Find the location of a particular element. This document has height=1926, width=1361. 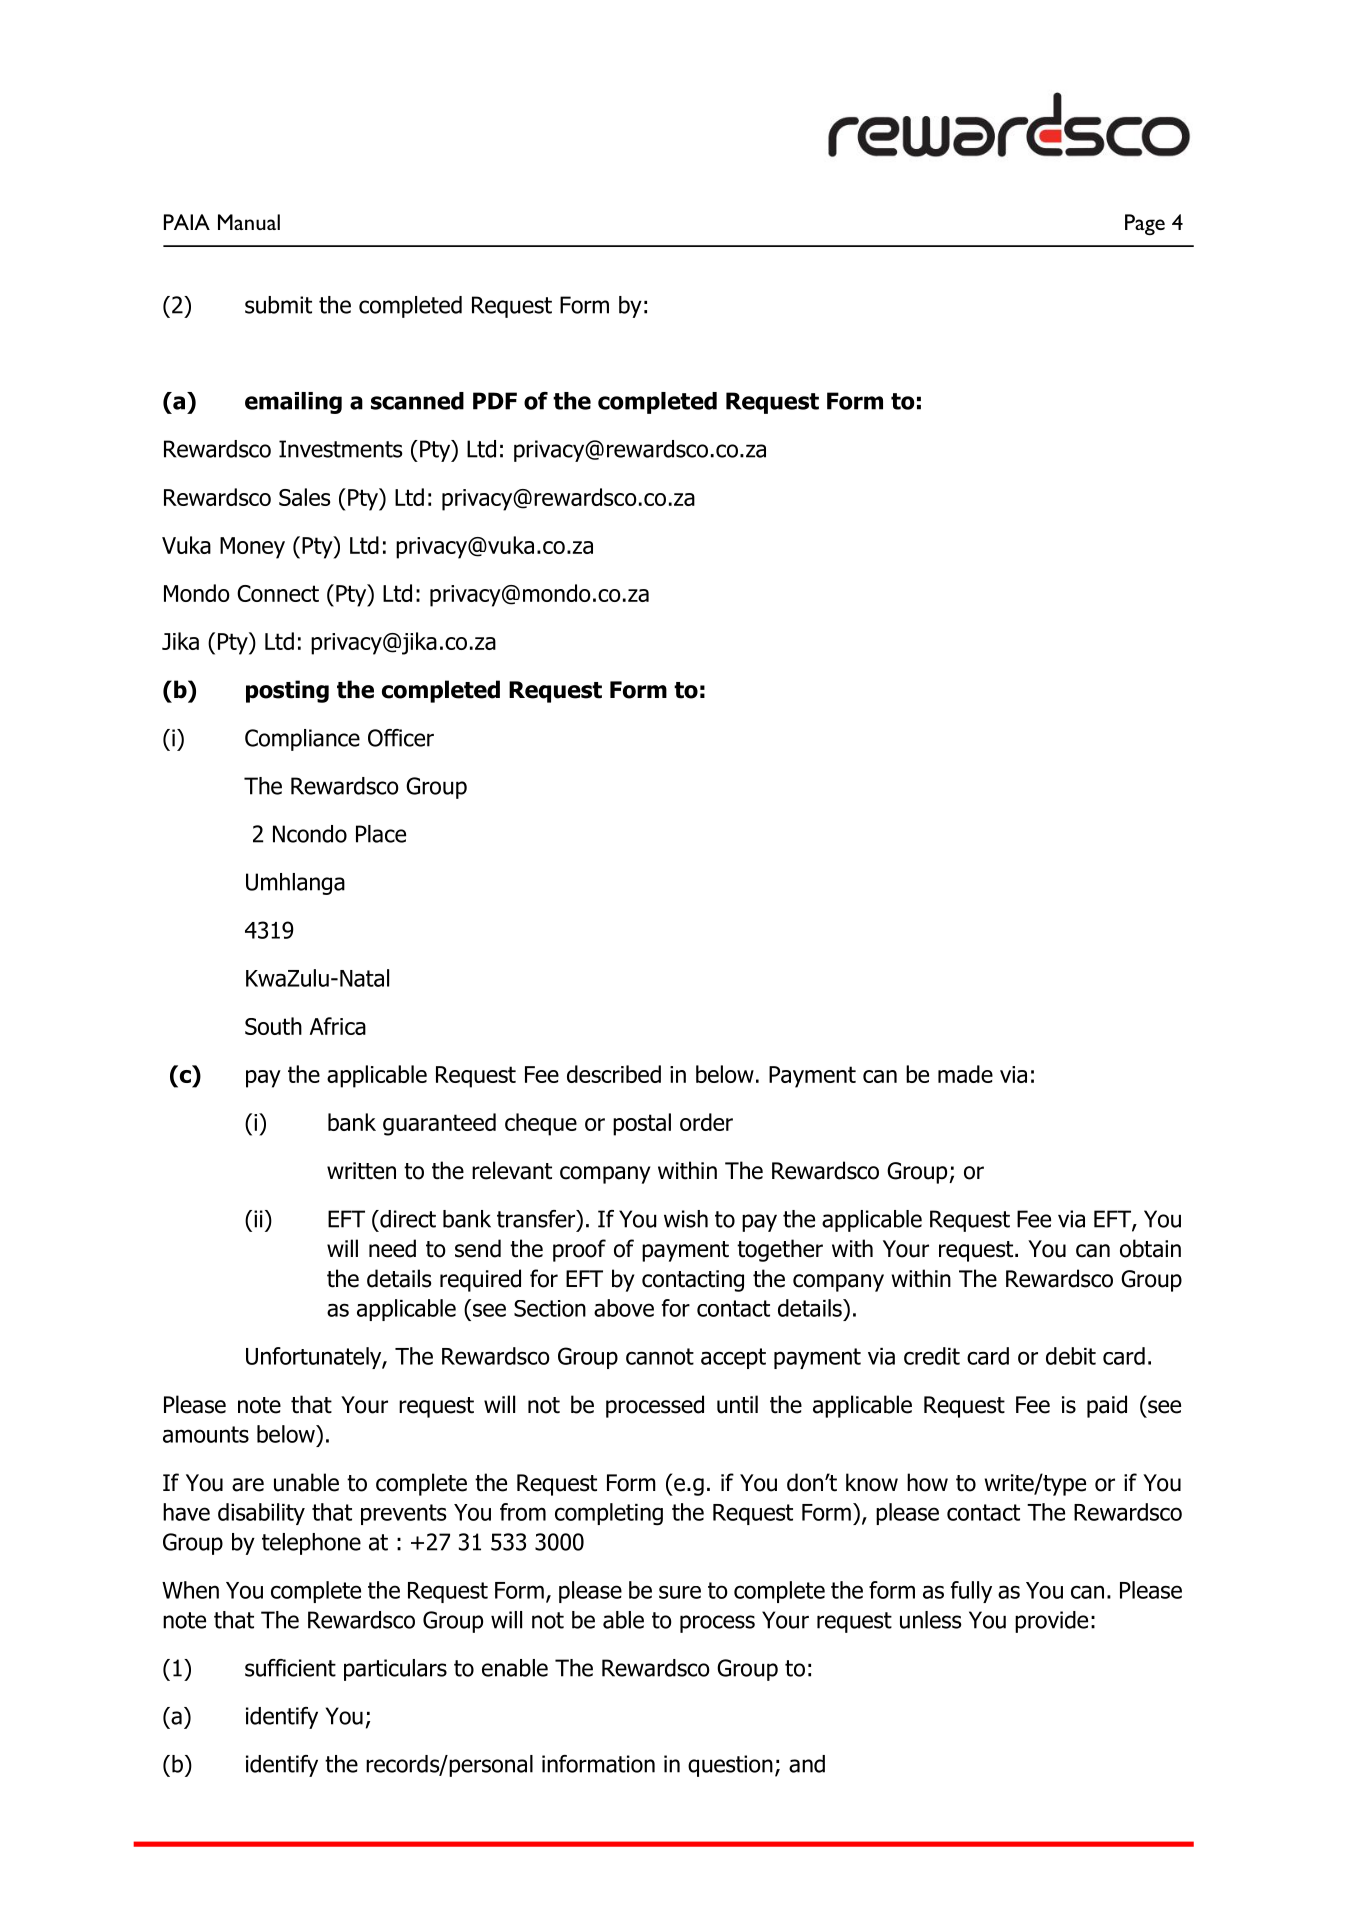

provide is located at coordinates (1051, 1622).
